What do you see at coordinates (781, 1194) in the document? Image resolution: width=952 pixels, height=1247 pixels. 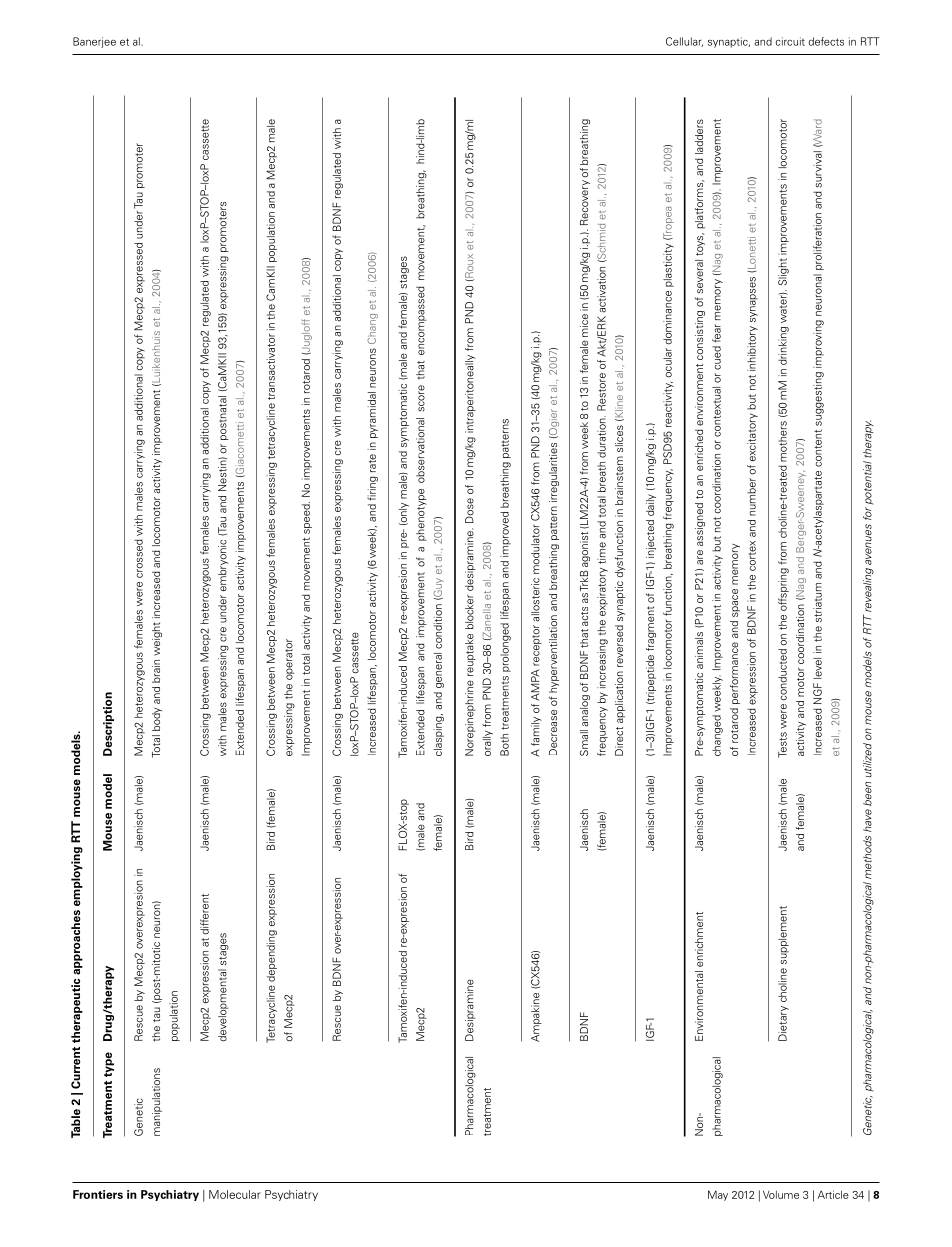 I see `Volume` at bounding box center [781, 1194].
